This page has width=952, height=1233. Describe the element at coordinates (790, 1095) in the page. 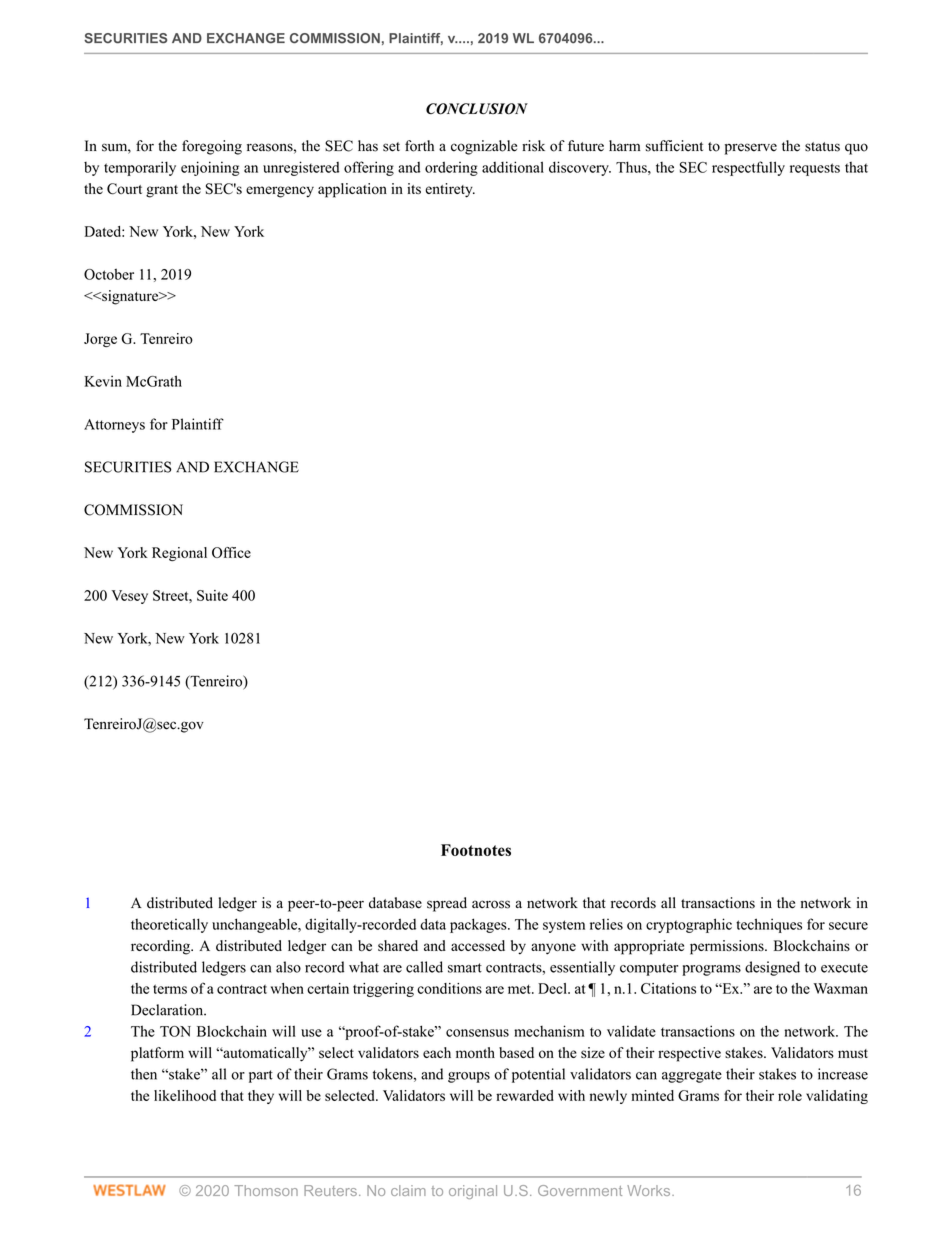

I see `role` at that location.
